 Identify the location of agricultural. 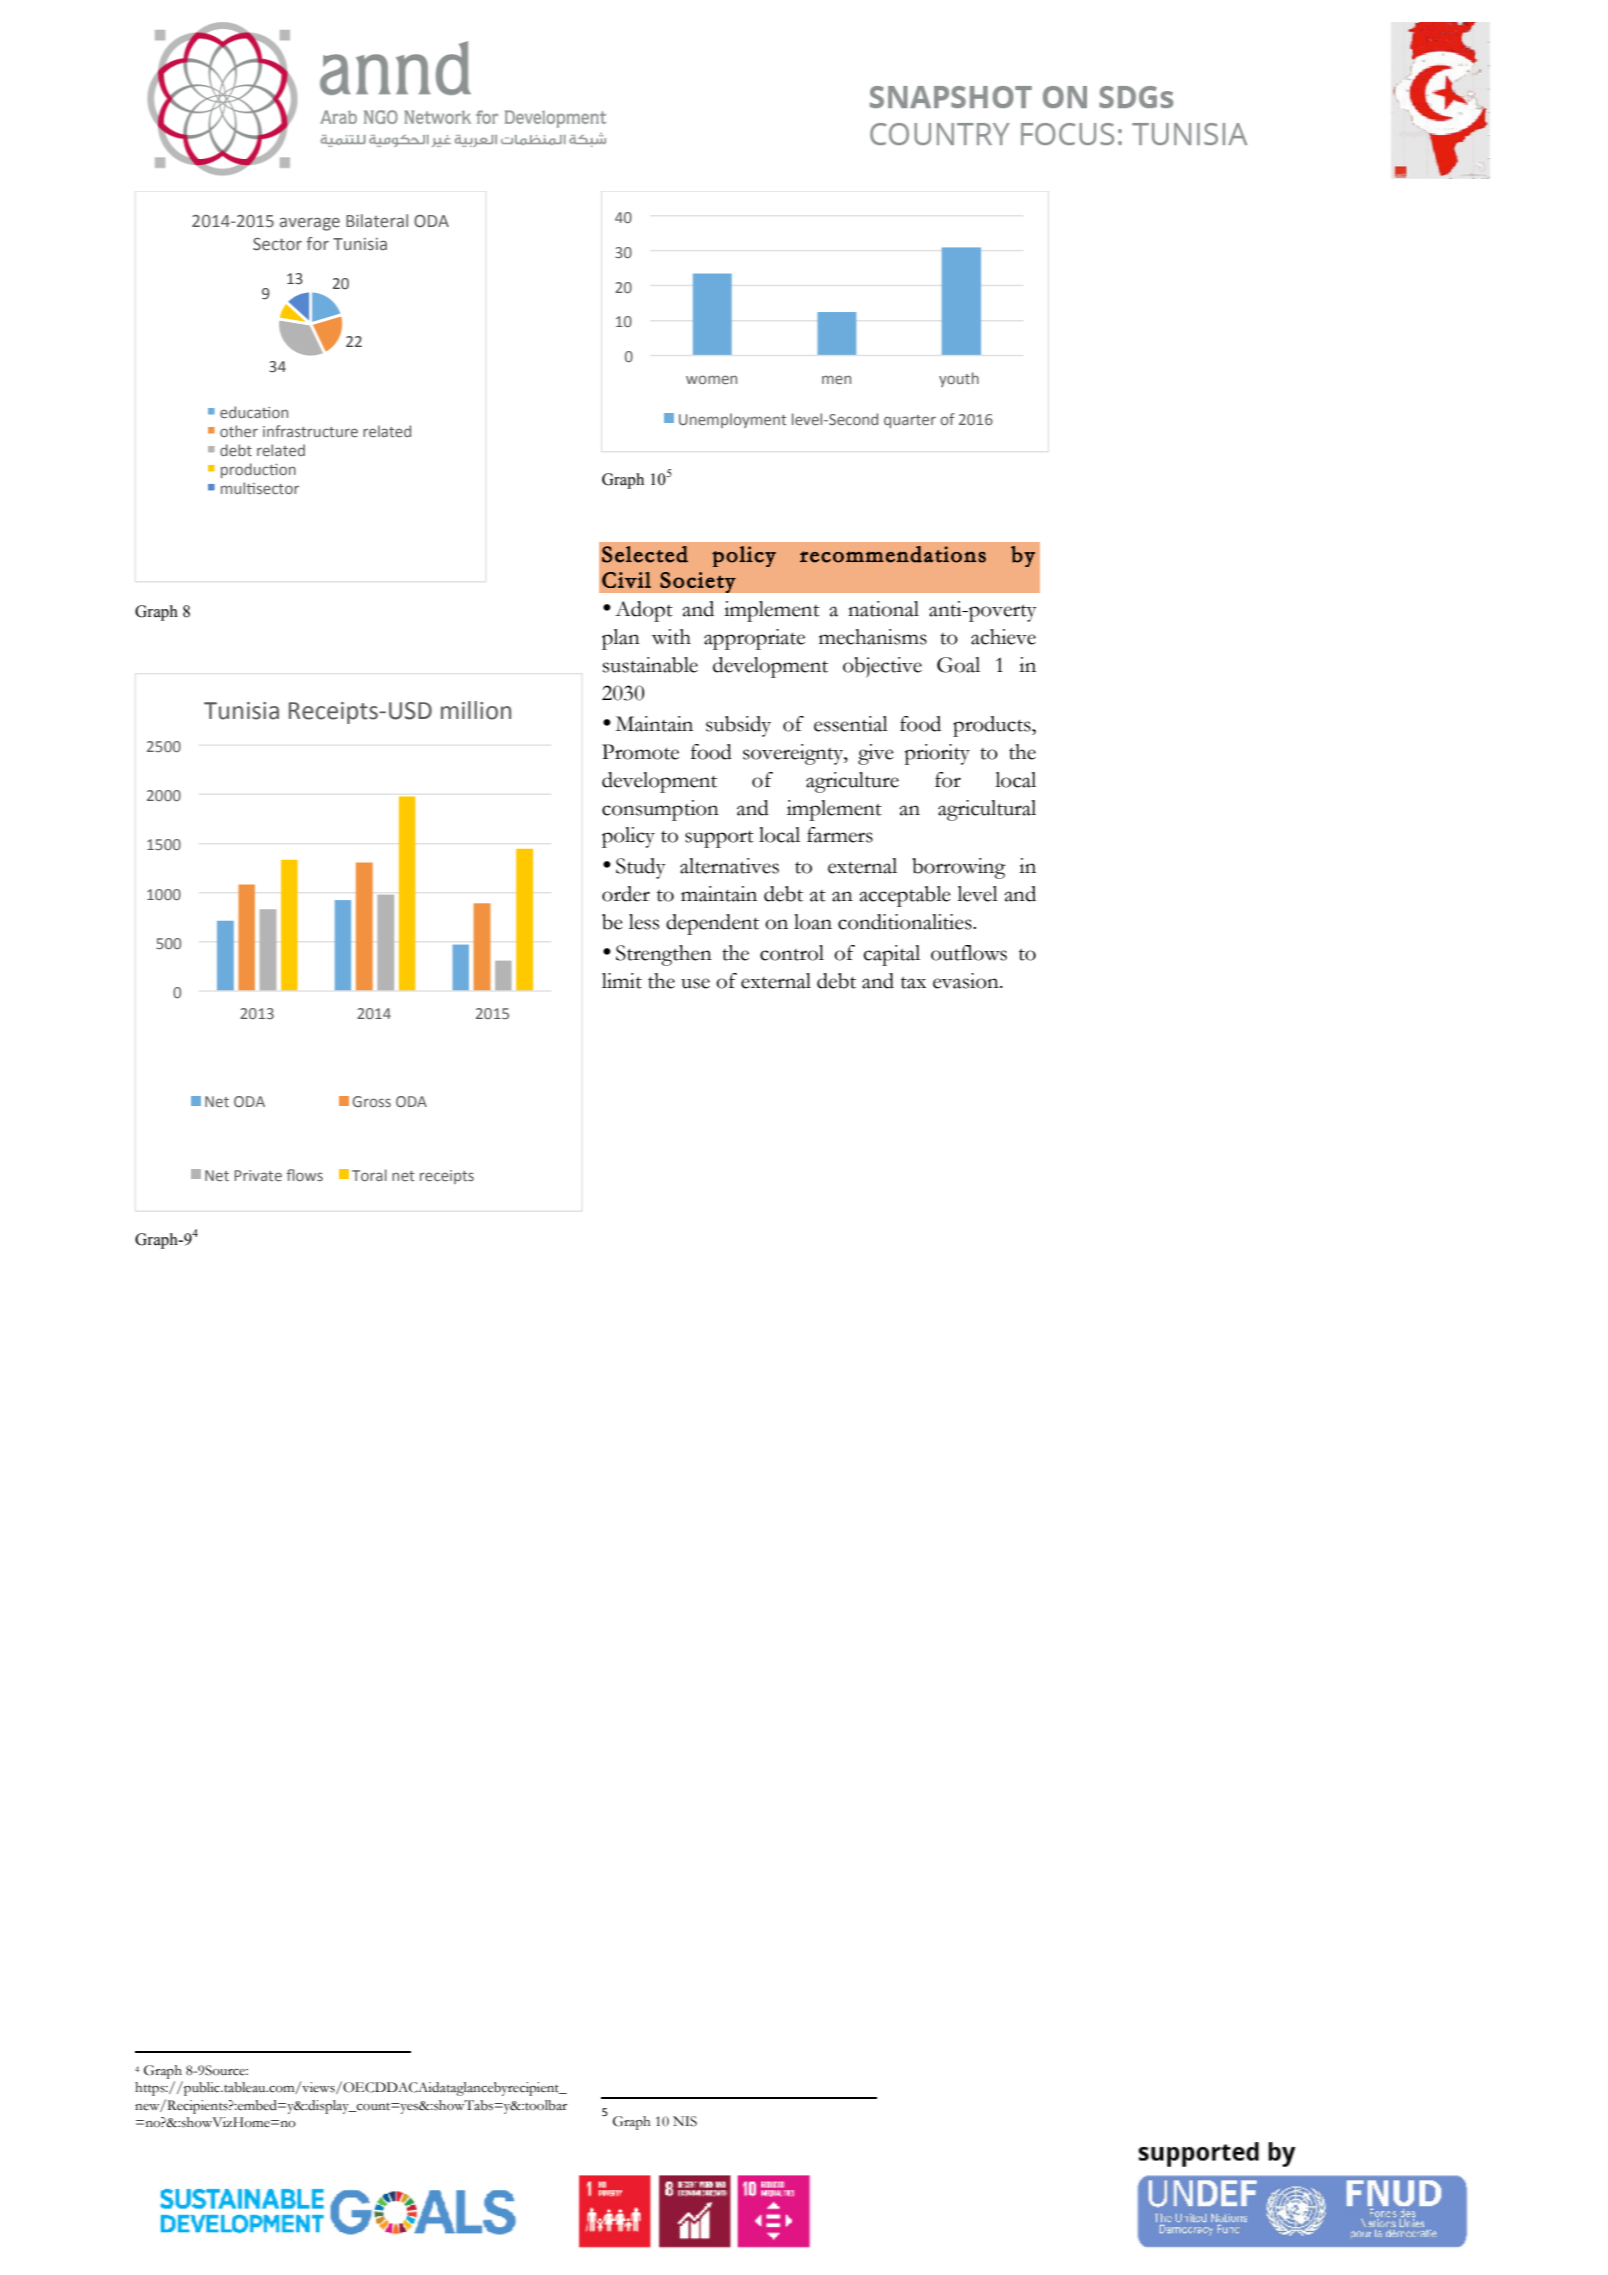
(987, 810).
